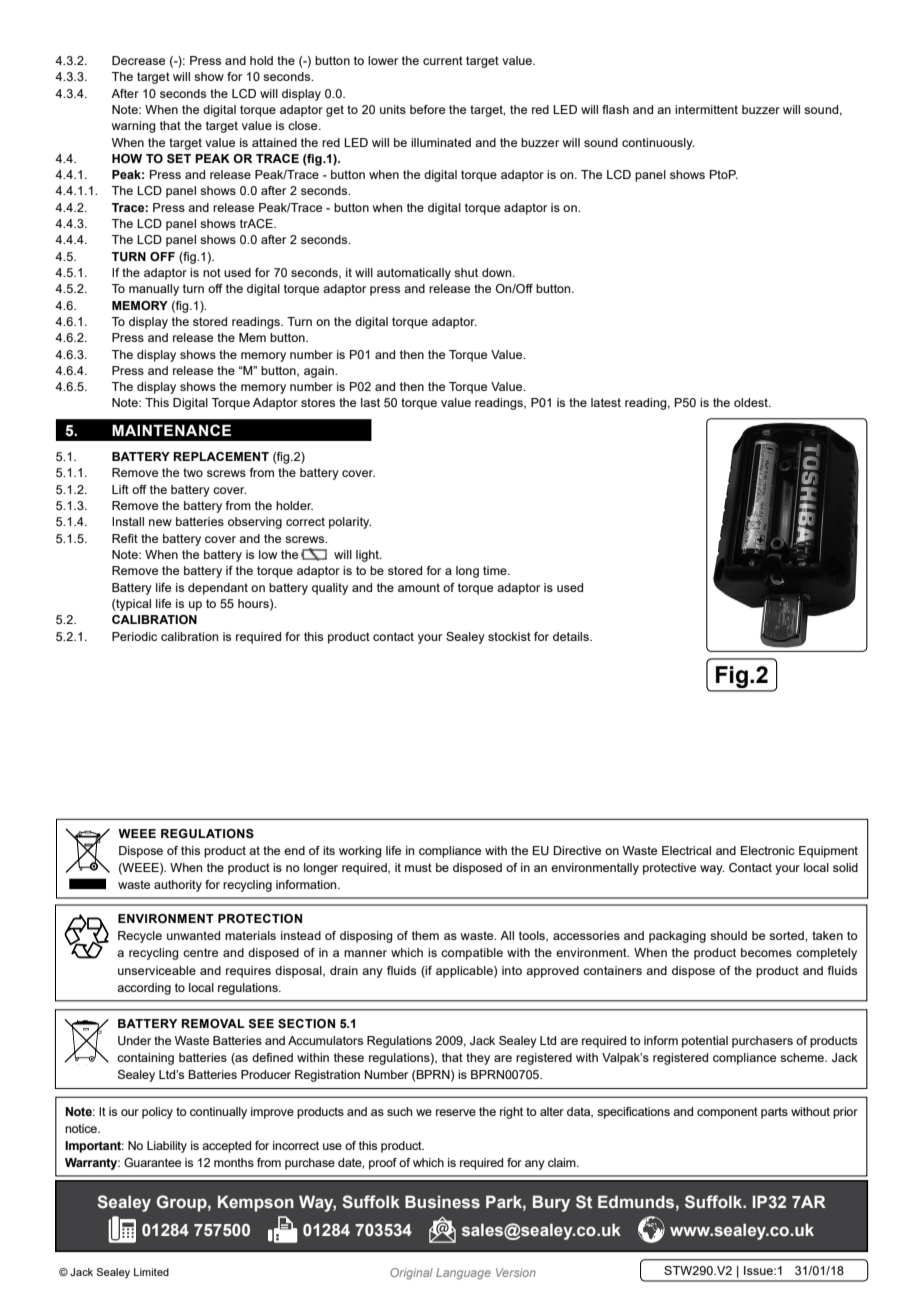 This document has height=1308, width=924. What do you see at coordinates (496, 570) in the document?
I see `time` at bounding box center [496, 570].
